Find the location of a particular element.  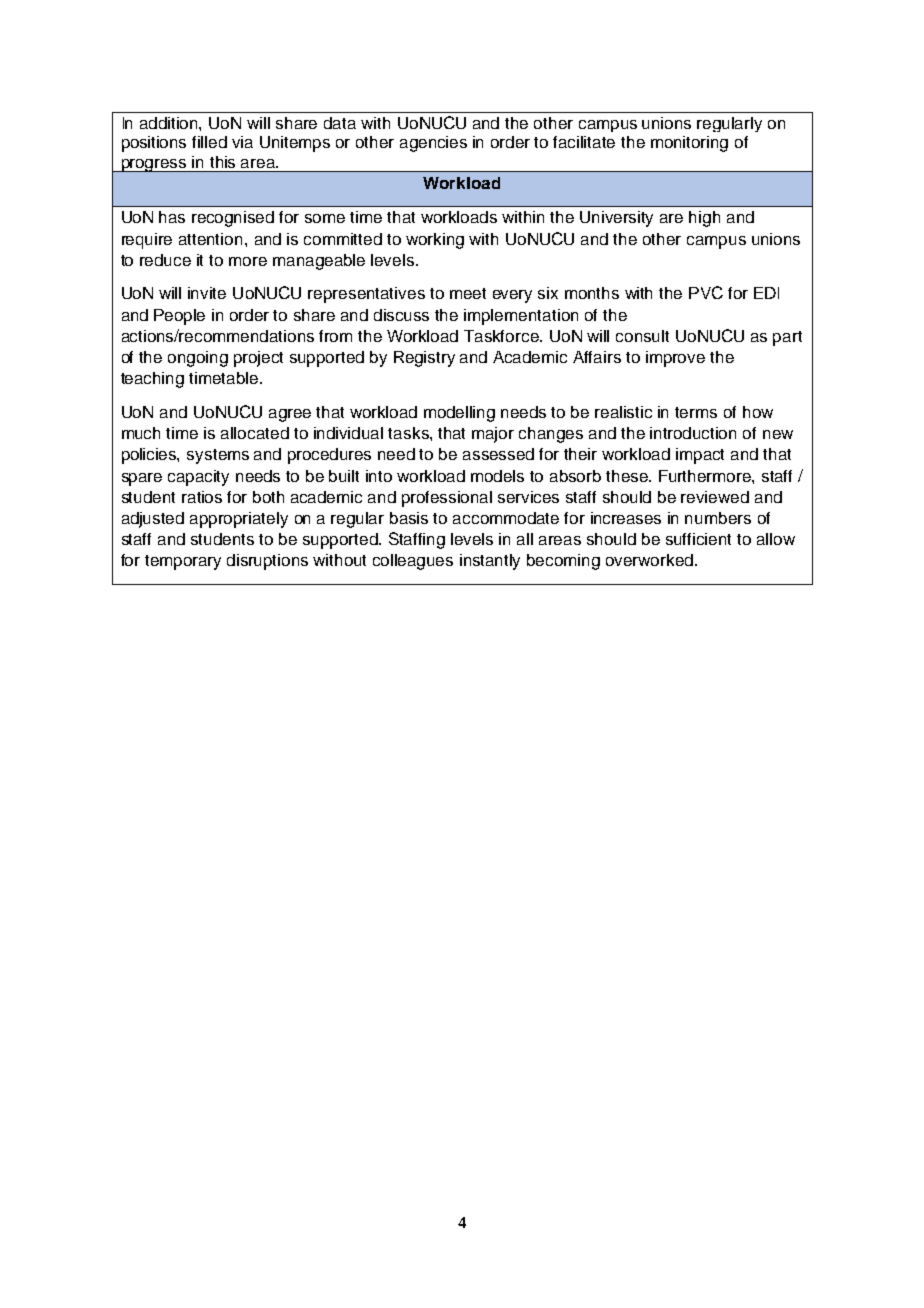

temporary is located at coordinates (183, 562).
